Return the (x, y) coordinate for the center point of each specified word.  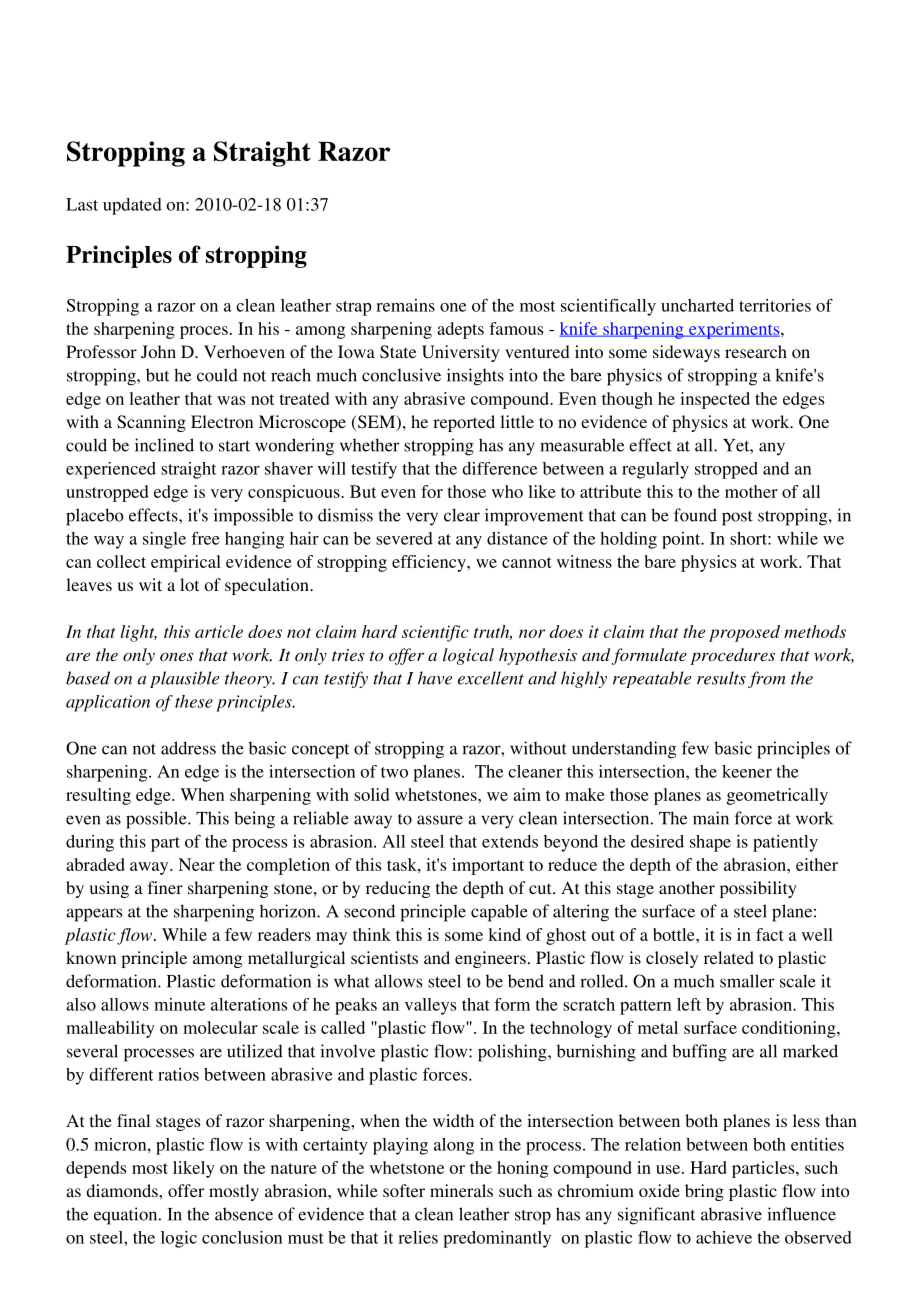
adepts (460, 330)
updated (132, 206)
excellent (491, 678)
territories (775, 305)
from (767, 679)
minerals (461, 1190)
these (194, 701)
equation (127, 1216)
